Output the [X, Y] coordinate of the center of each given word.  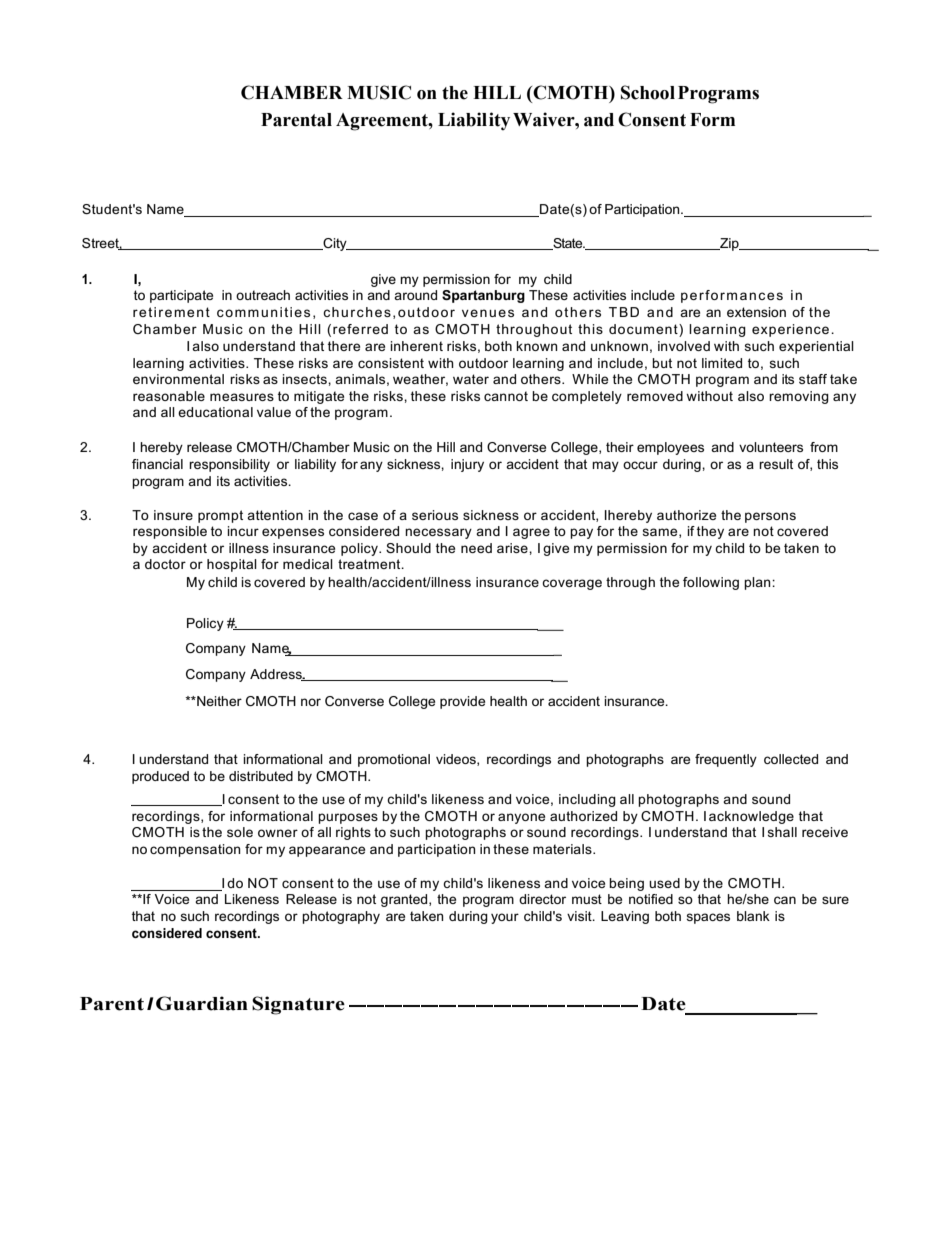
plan [758, 583]
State [568, 244]
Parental [296, 120]
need [476, 548]
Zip [729, 244]
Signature [298, 1005]
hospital [232, 565]
